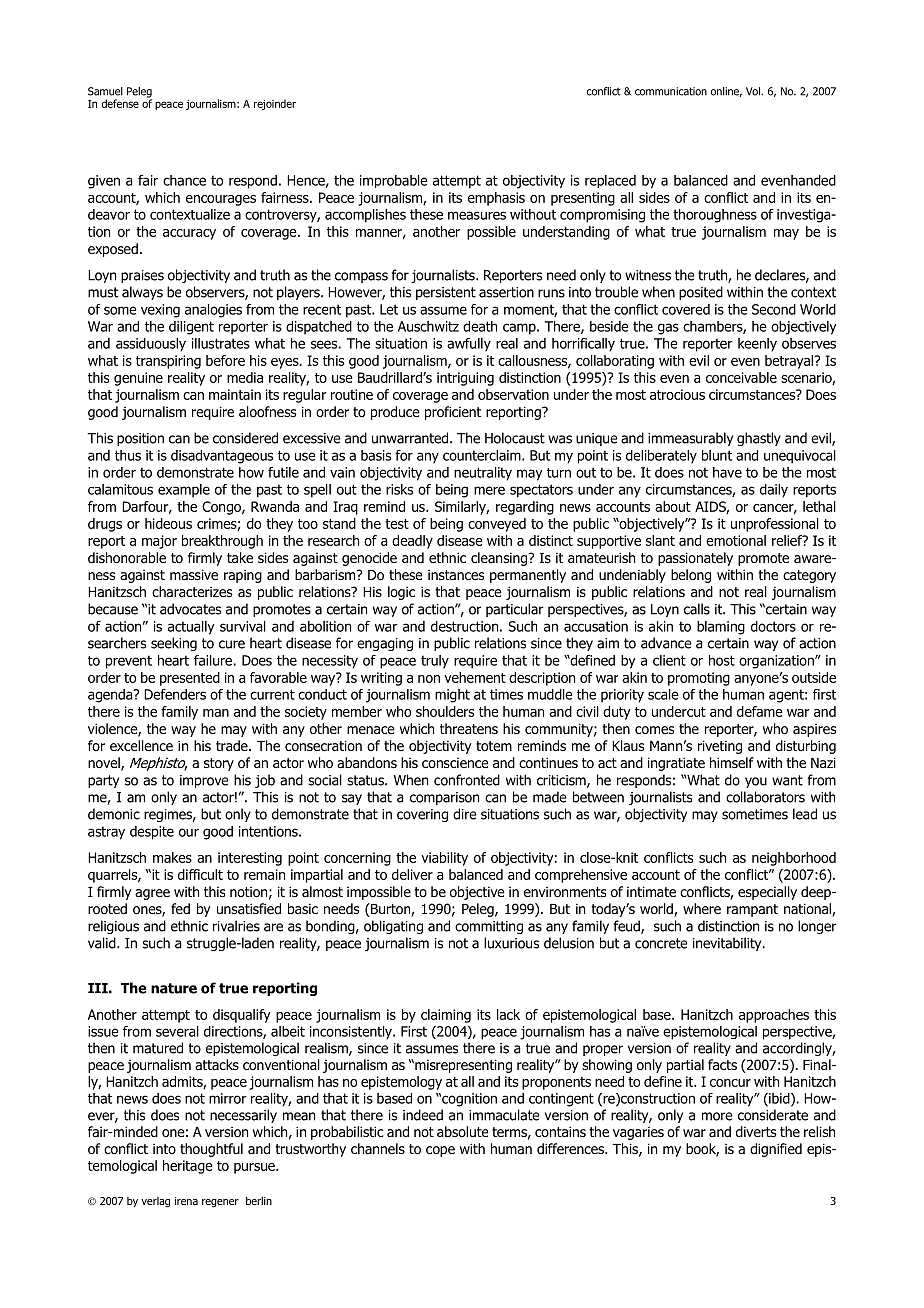  I want to click on thoughtful, so click(211, 1150).
